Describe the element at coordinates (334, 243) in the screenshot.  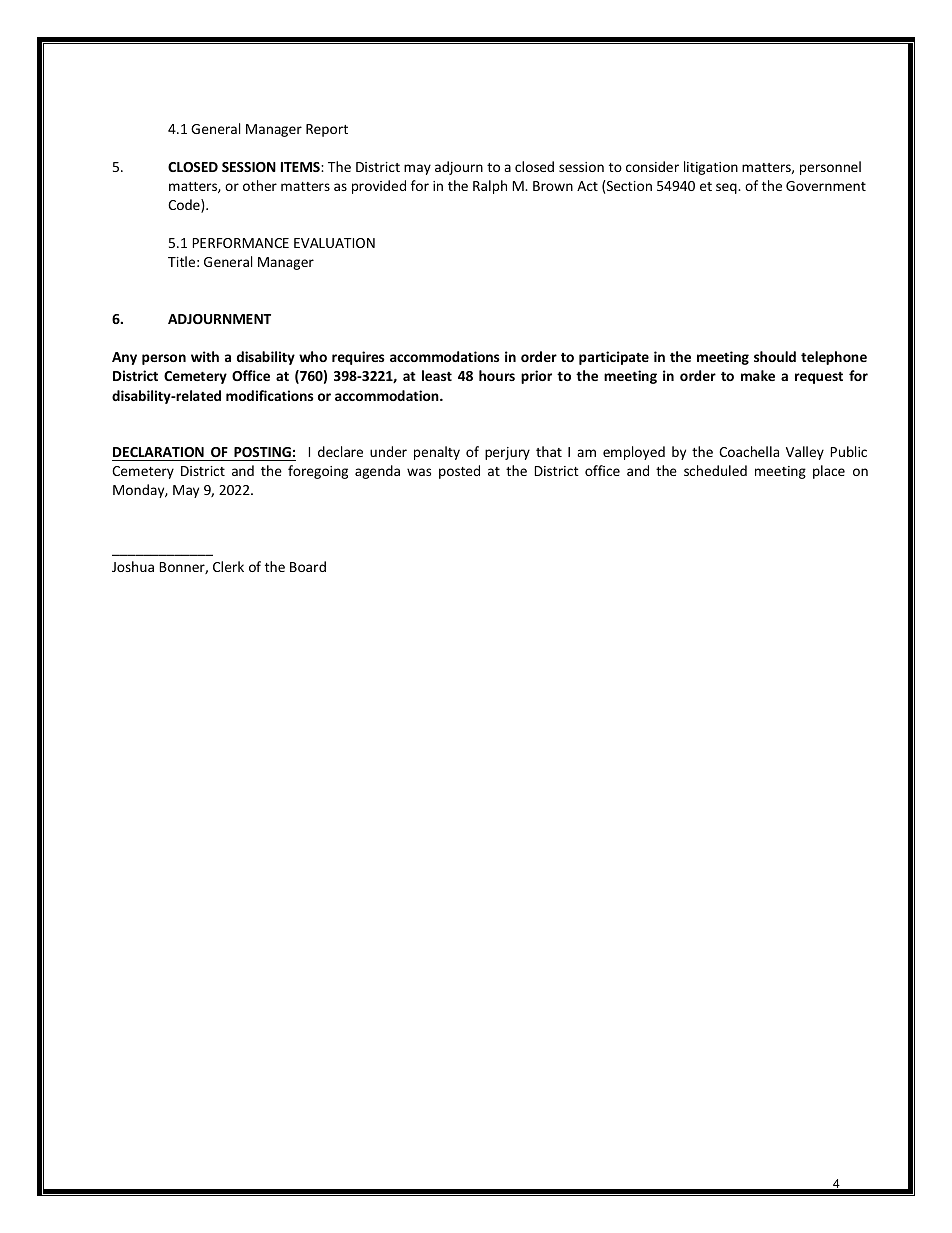
I see `EVALUATION` at that location.
